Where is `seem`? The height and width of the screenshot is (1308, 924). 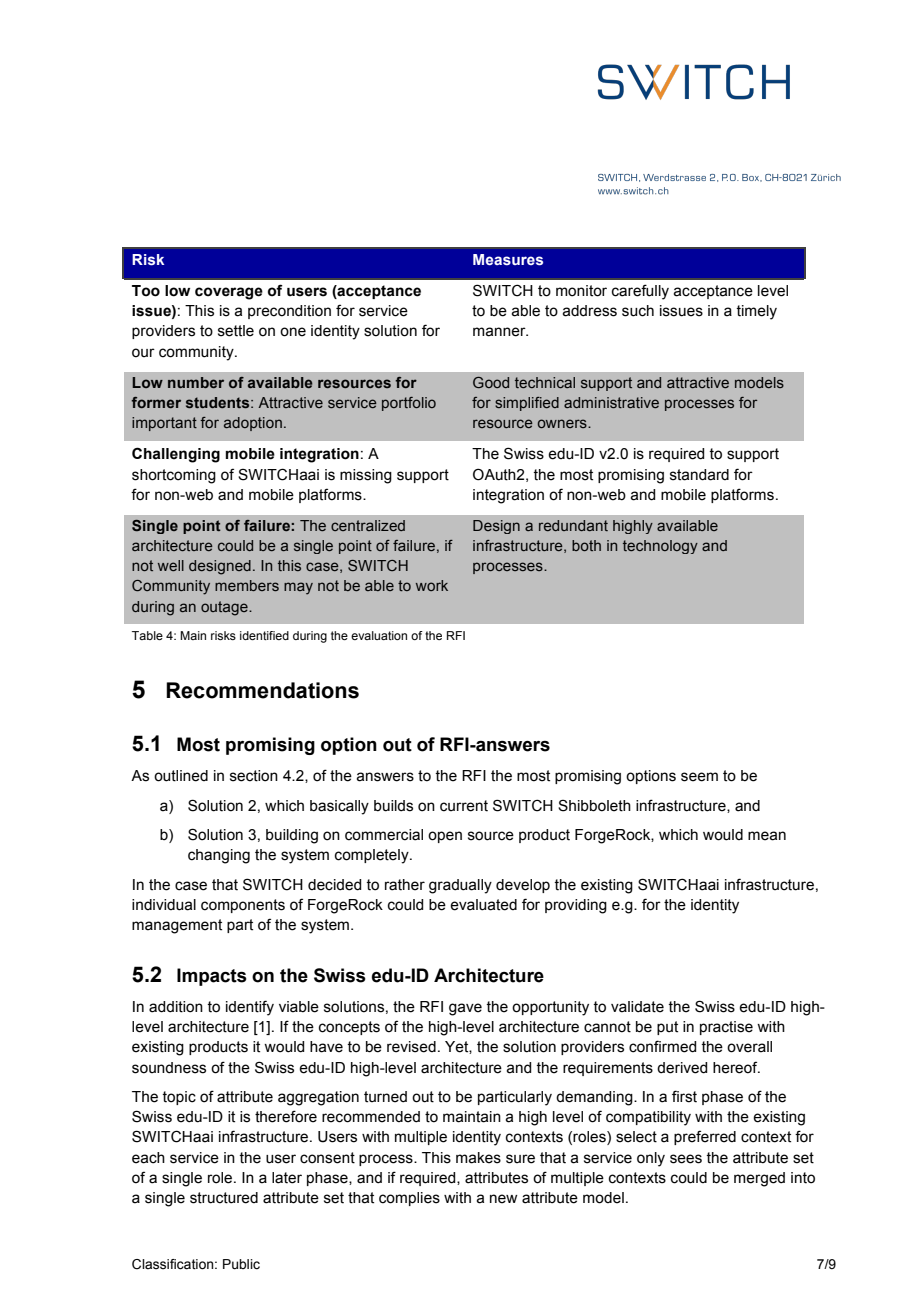 seem is located at coordinates (699, 777).
